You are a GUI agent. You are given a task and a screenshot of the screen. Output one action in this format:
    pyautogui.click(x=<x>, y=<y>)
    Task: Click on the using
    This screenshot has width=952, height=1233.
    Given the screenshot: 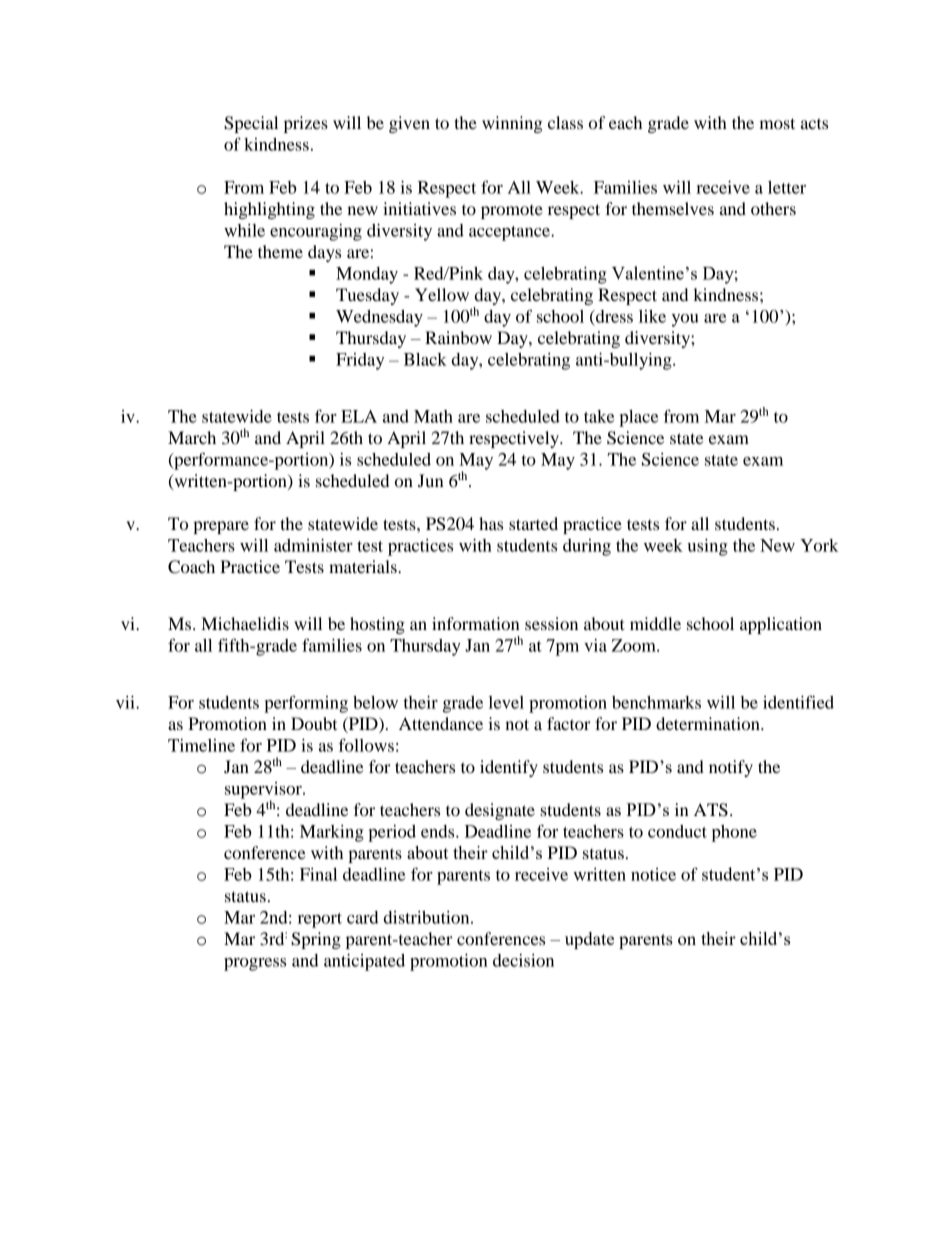 What is the action you would take?
    pyautogui.click(x=708, y=547)
